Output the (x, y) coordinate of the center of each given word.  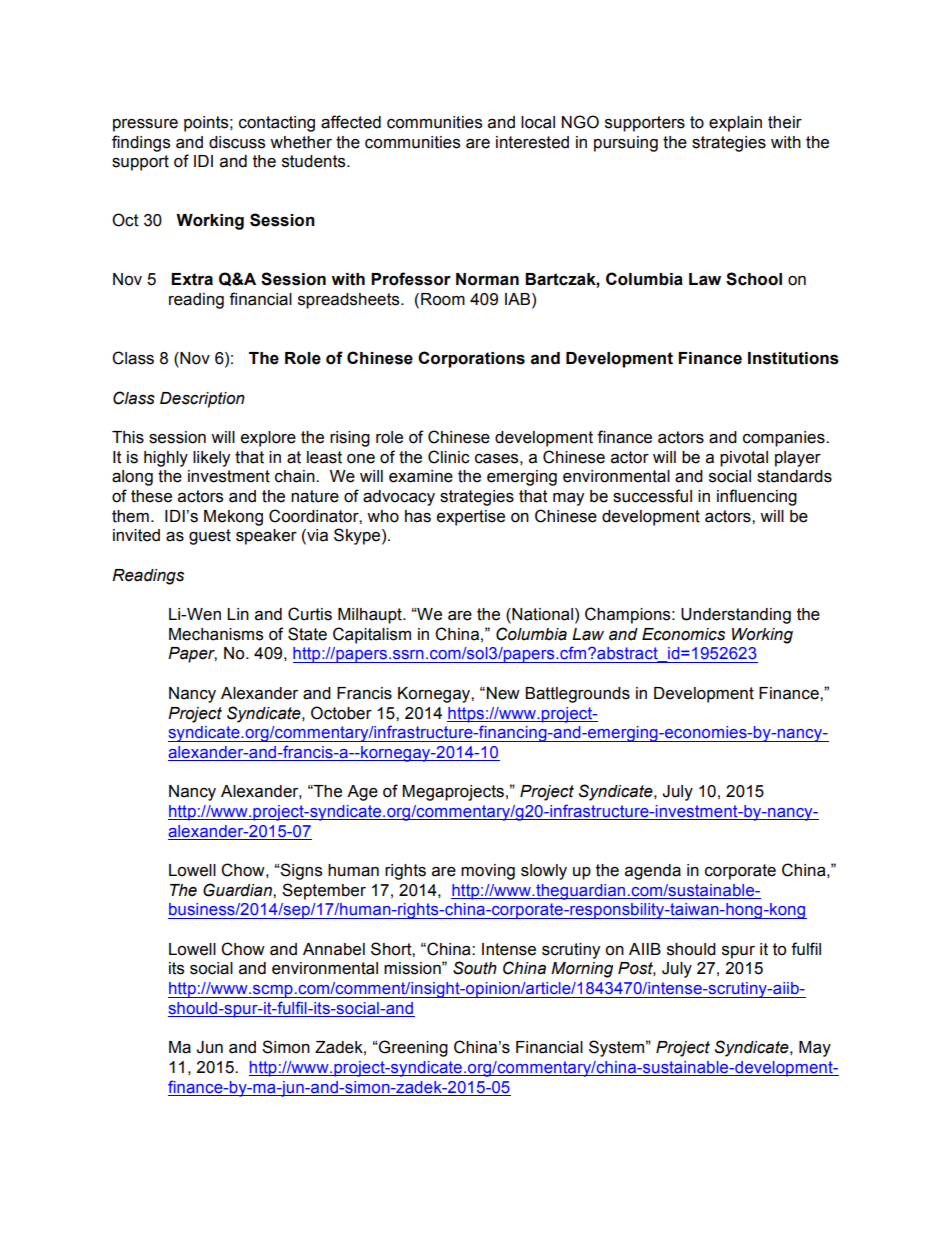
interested (532, 142)
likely (211, 459)
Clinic (449, 457)
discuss (237, 142)
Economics (683, 634)
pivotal (744, 459)
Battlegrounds (577, 695)
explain (735, 124)
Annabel (334, 949)
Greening (412, 1048)
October (341, 713)
